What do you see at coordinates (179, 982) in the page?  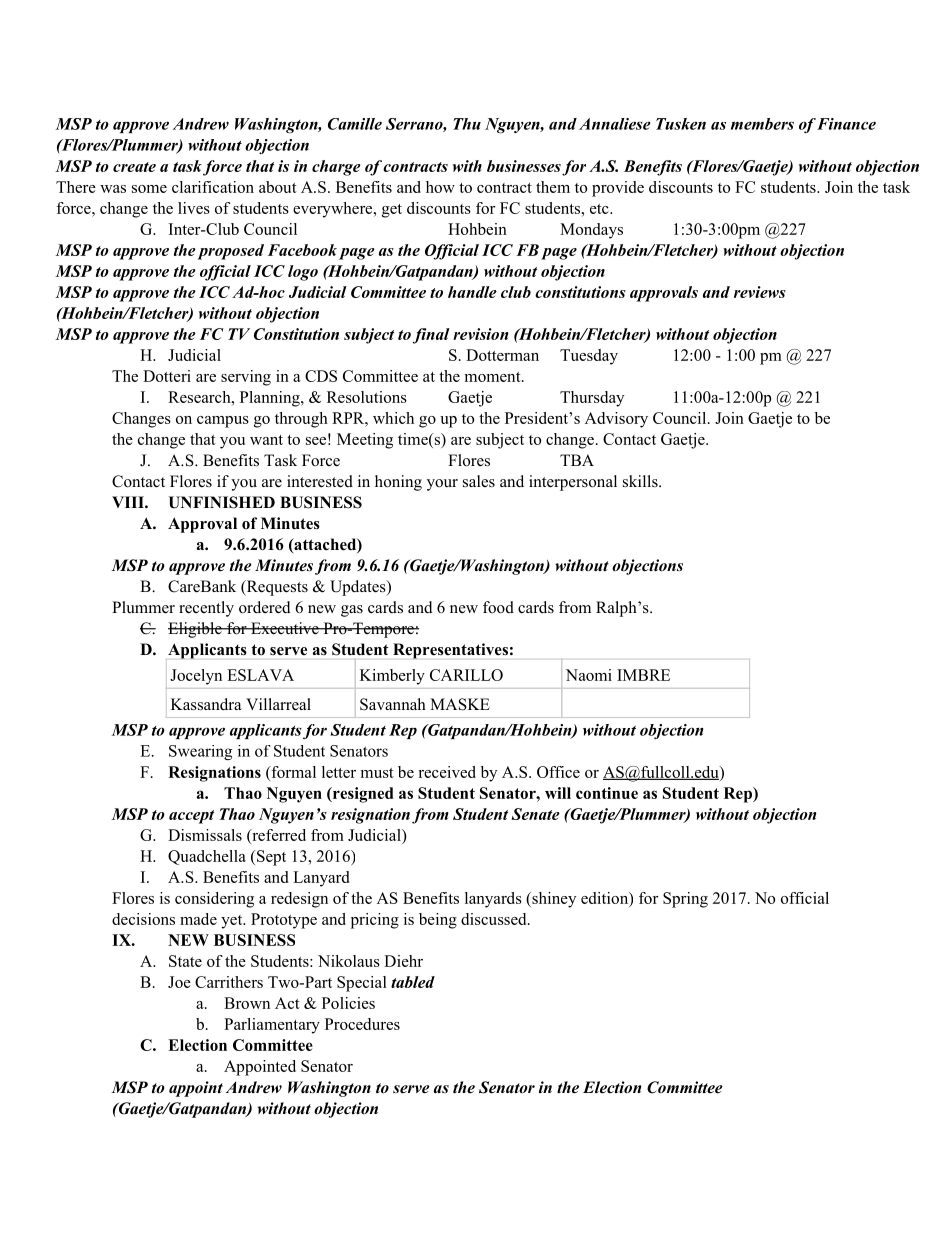 I see `Joe` at bounding box center [179, 982].
